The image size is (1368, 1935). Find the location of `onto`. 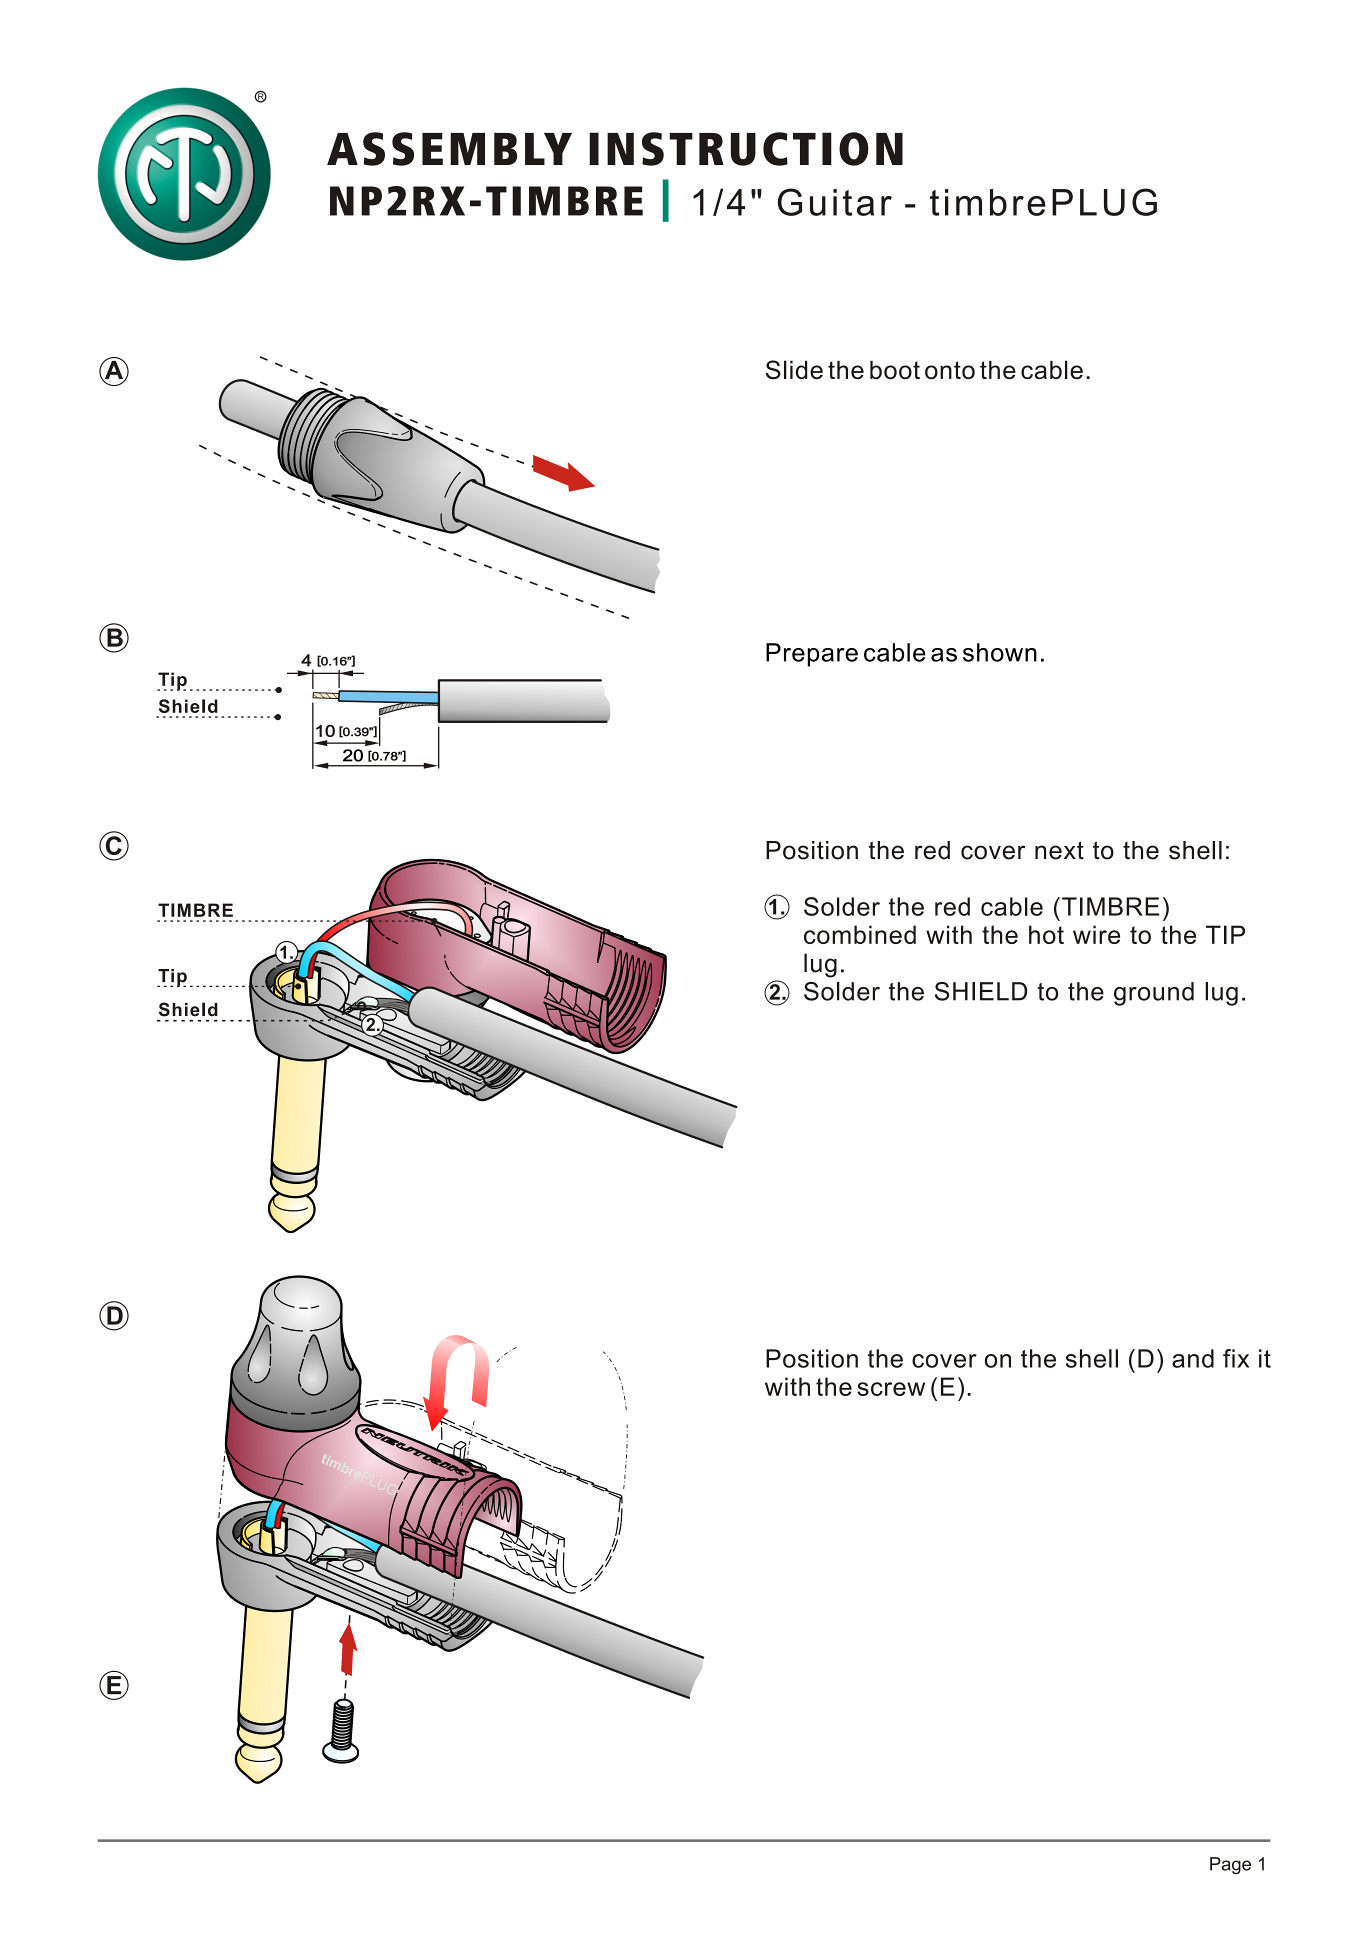

onto is located at coordinates (950, 370).
